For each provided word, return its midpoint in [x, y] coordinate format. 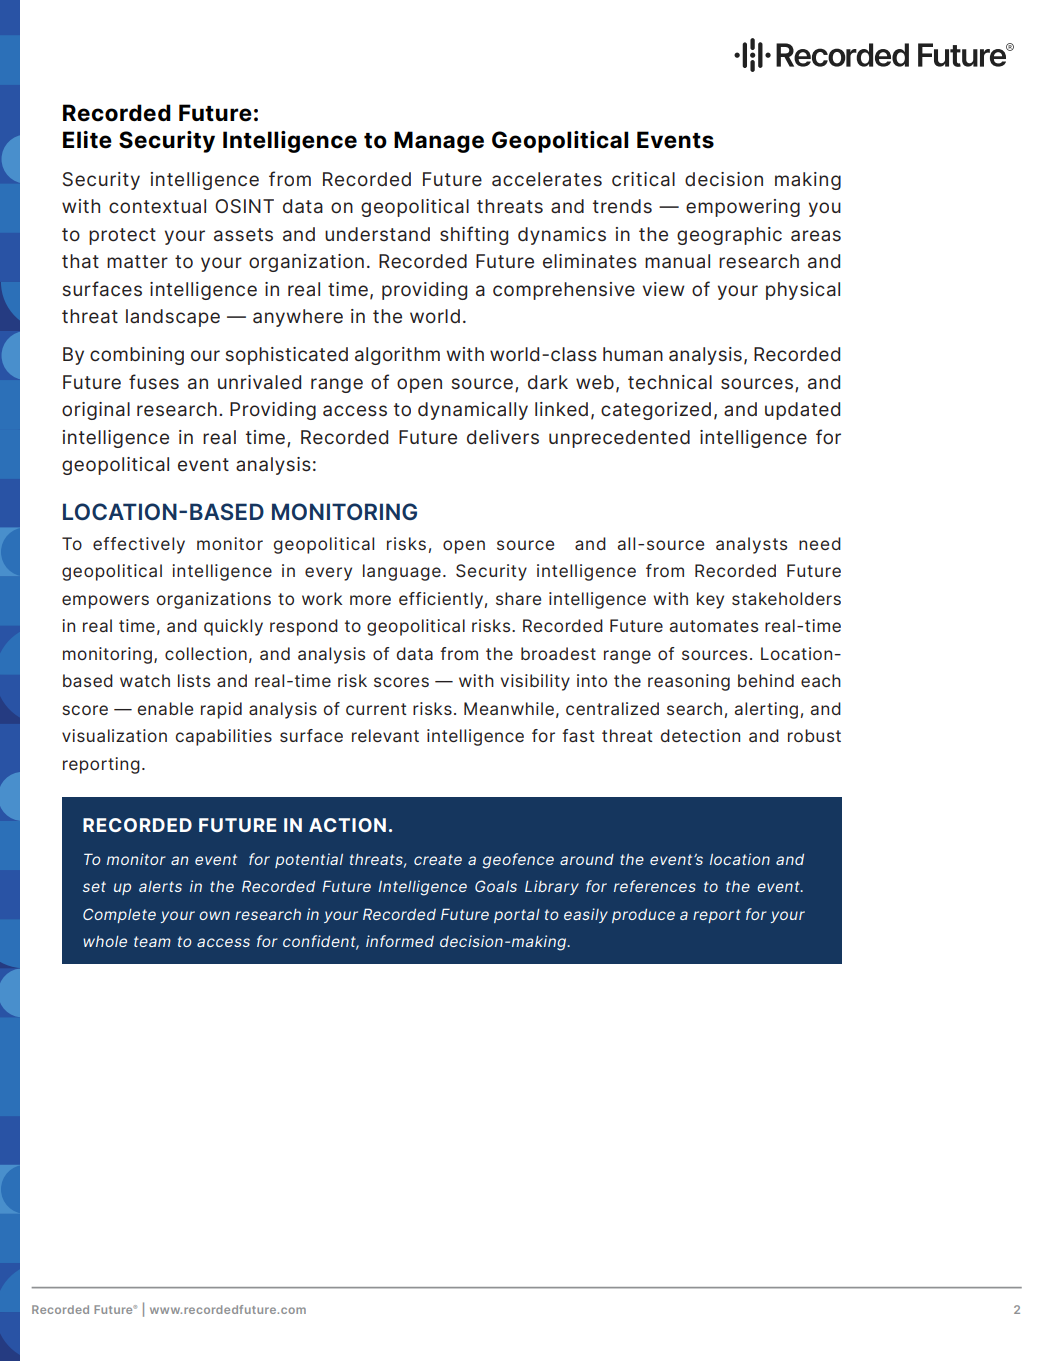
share [518, 598]
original [96, 411]
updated [802, 411]
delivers [503, 437]
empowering [743, 208]
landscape [173, 318]
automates [714, 626]
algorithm [397, 356]
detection [700, 735]
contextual [157, 206]
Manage [439, 142]
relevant [385, 735]
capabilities [224, 737]
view [664, 289]
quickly [233, 627]
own [214, 915]
